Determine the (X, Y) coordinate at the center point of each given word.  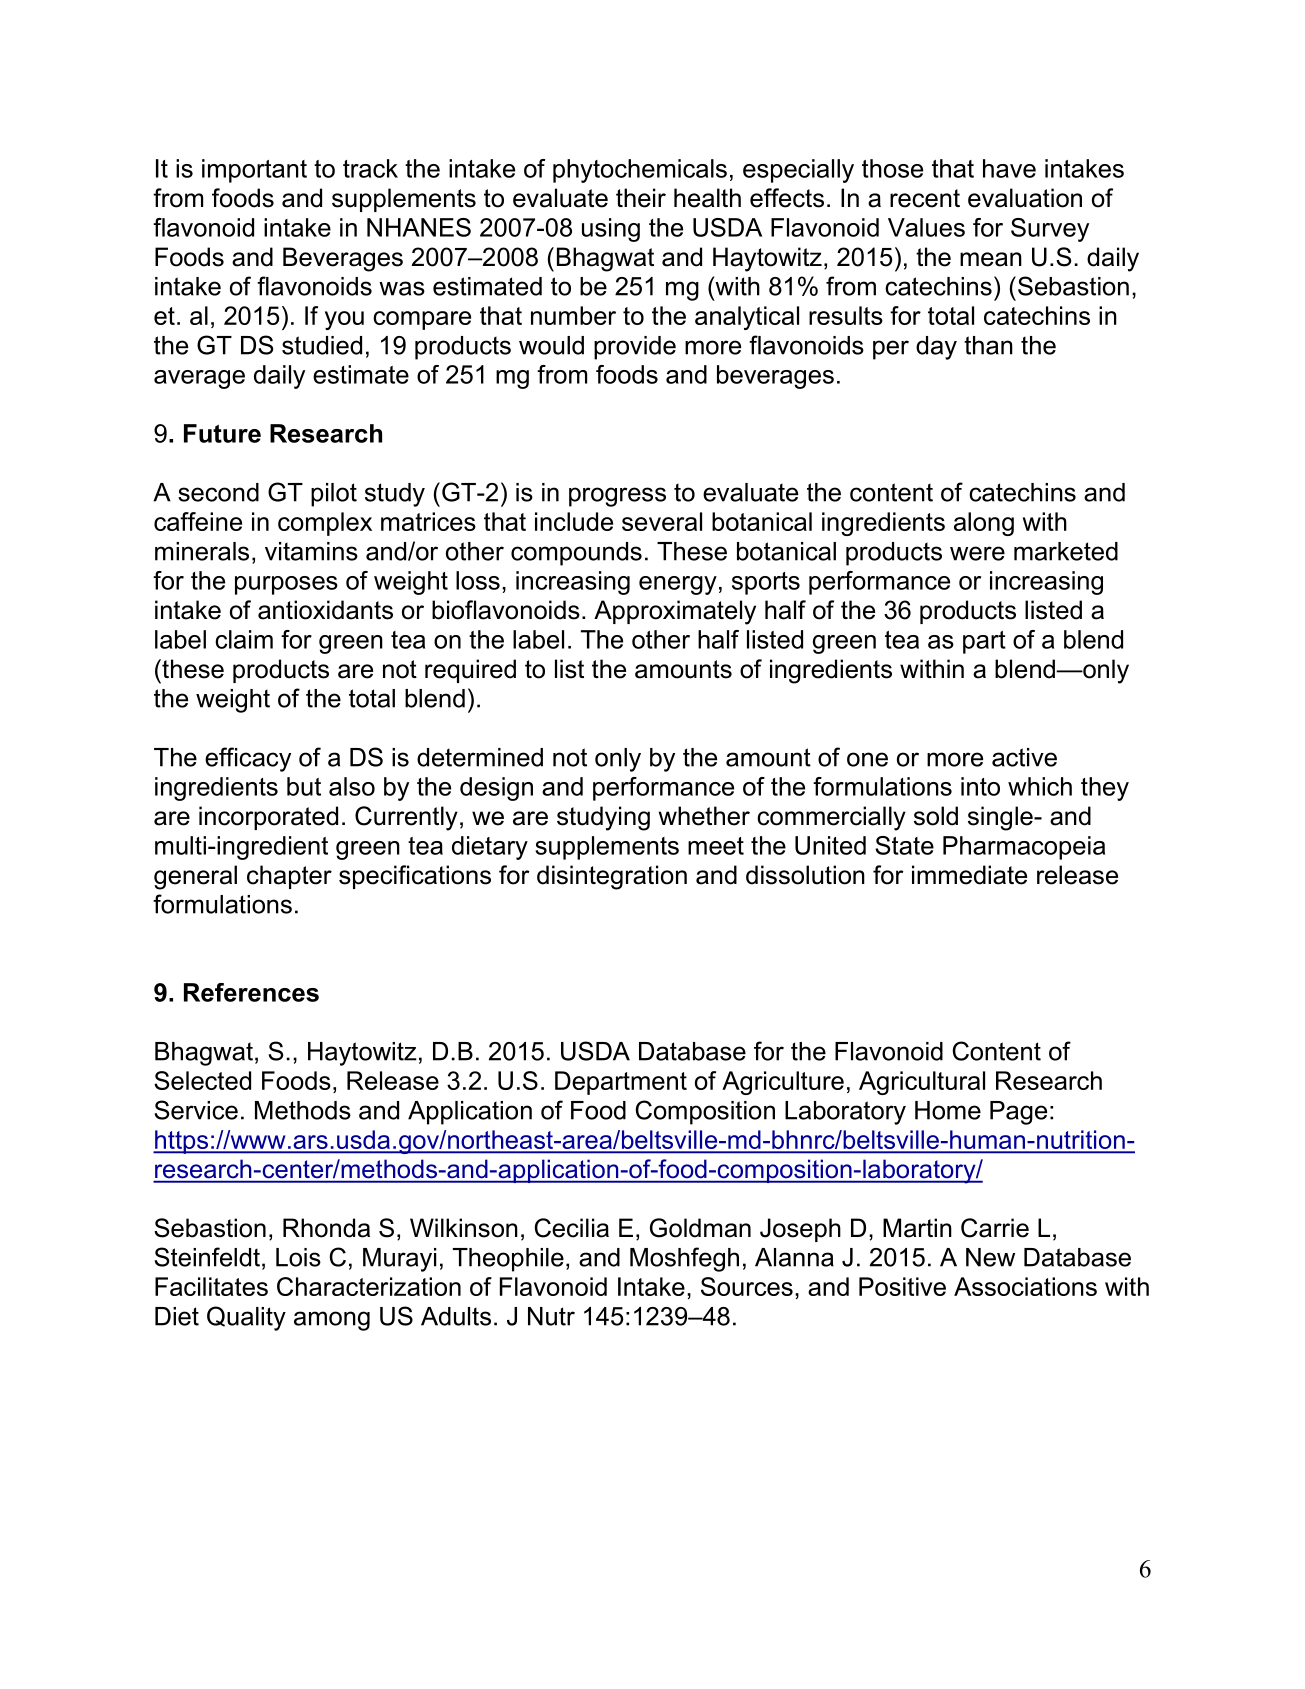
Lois (298, 1257)
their (641, 198)
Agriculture (783, 1083)
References (251, 992)
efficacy (248, 759)
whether (704, 816)
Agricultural (922, 1083)
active (1024, 757)
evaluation (1025, 198)
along (984, 524)
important (254, 171)
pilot (334, 495)
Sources (747, 1286)
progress (617, 497)
